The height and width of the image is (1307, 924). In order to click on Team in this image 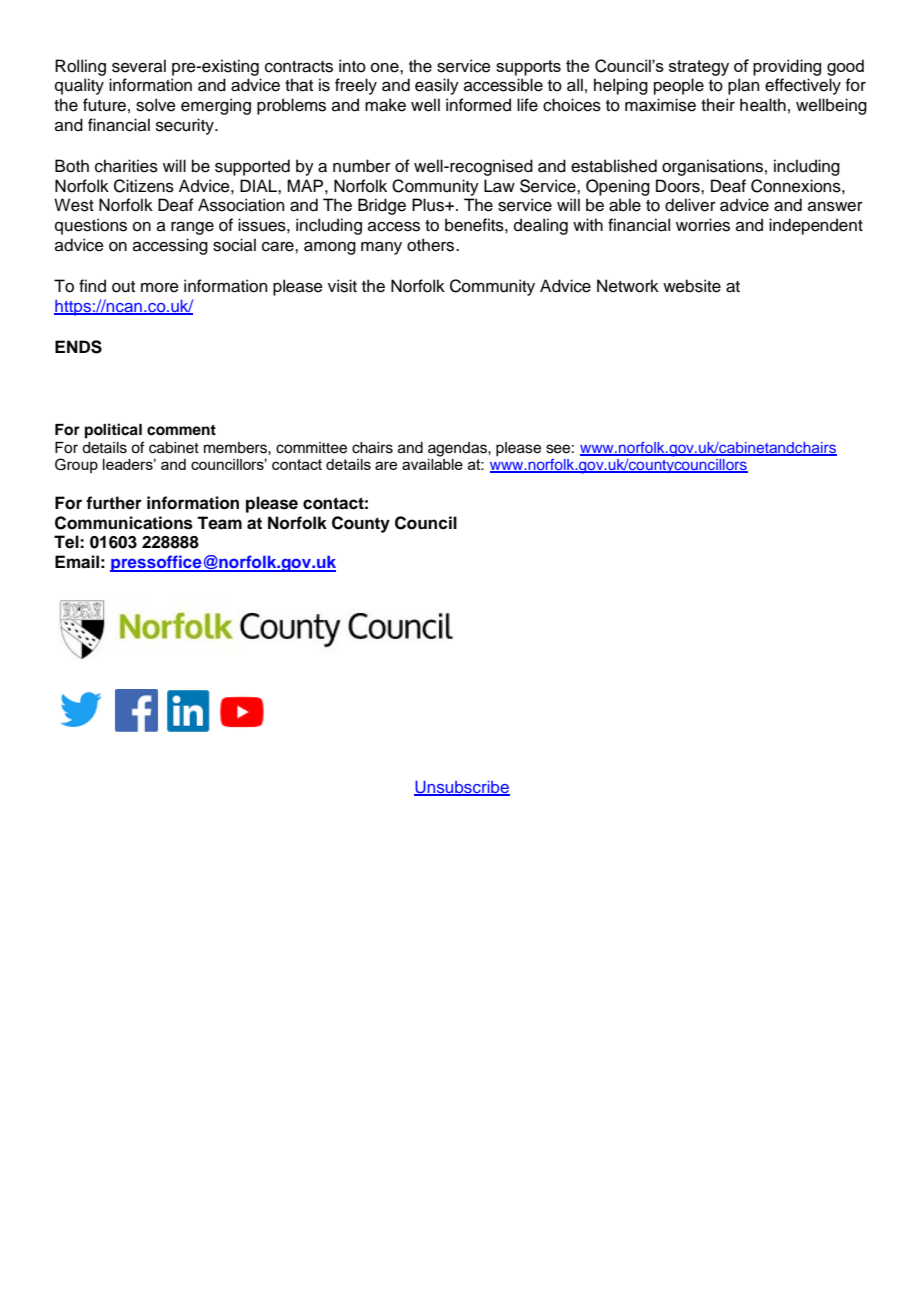, I will do `click(219, 523)`.
